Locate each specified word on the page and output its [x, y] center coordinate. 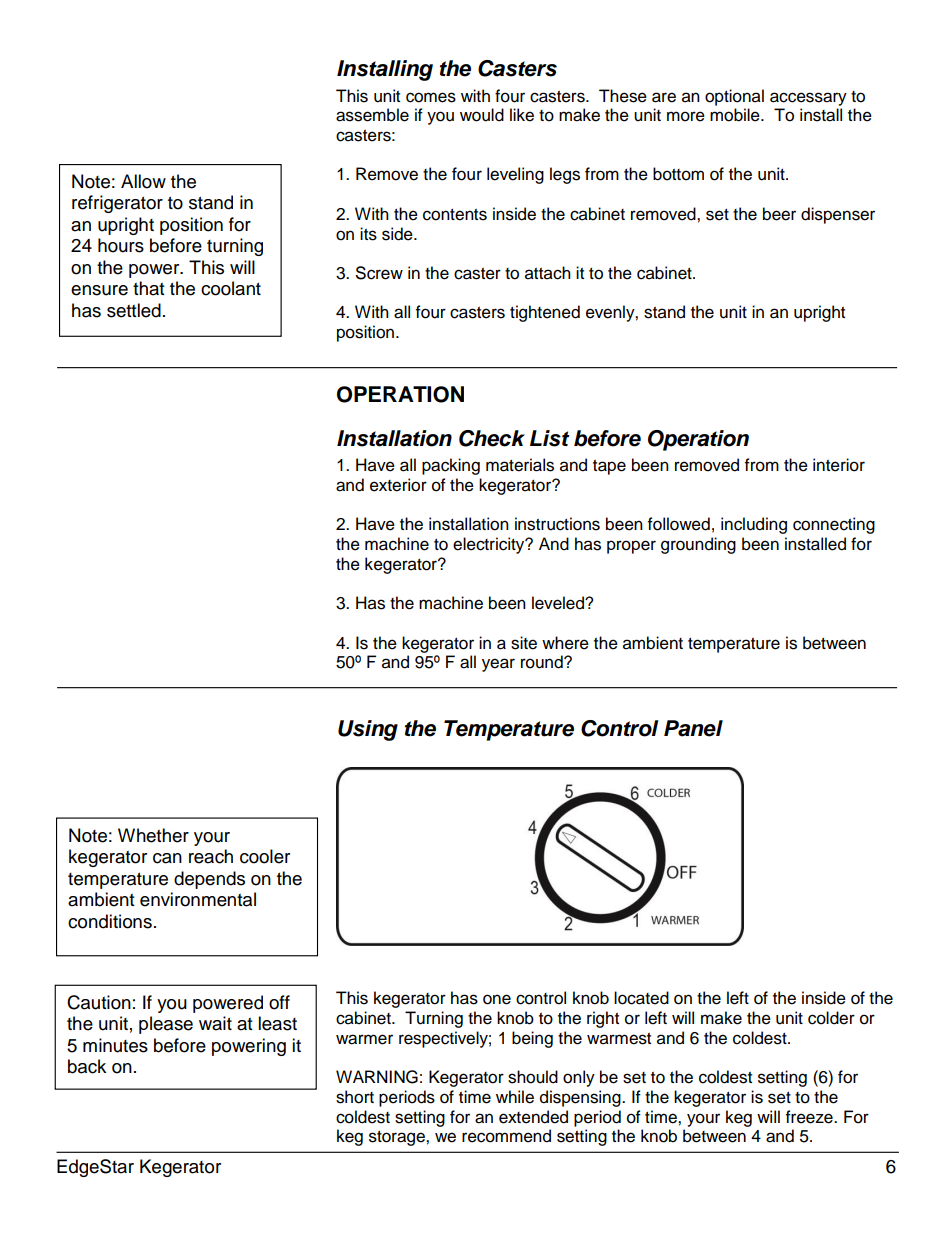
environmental [198, 899]
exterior [398, 485]
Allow [143, 181]
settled [134, 310]
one [497, 999]
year [498, 665]
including [754, 525]
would [482, 115]
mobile [736, 115]
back [87, 1066]
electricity [490, 545]
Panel [693, 728]
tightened [545, 313]
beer [779, 214]
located [641, 998]
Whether [153, 835]
